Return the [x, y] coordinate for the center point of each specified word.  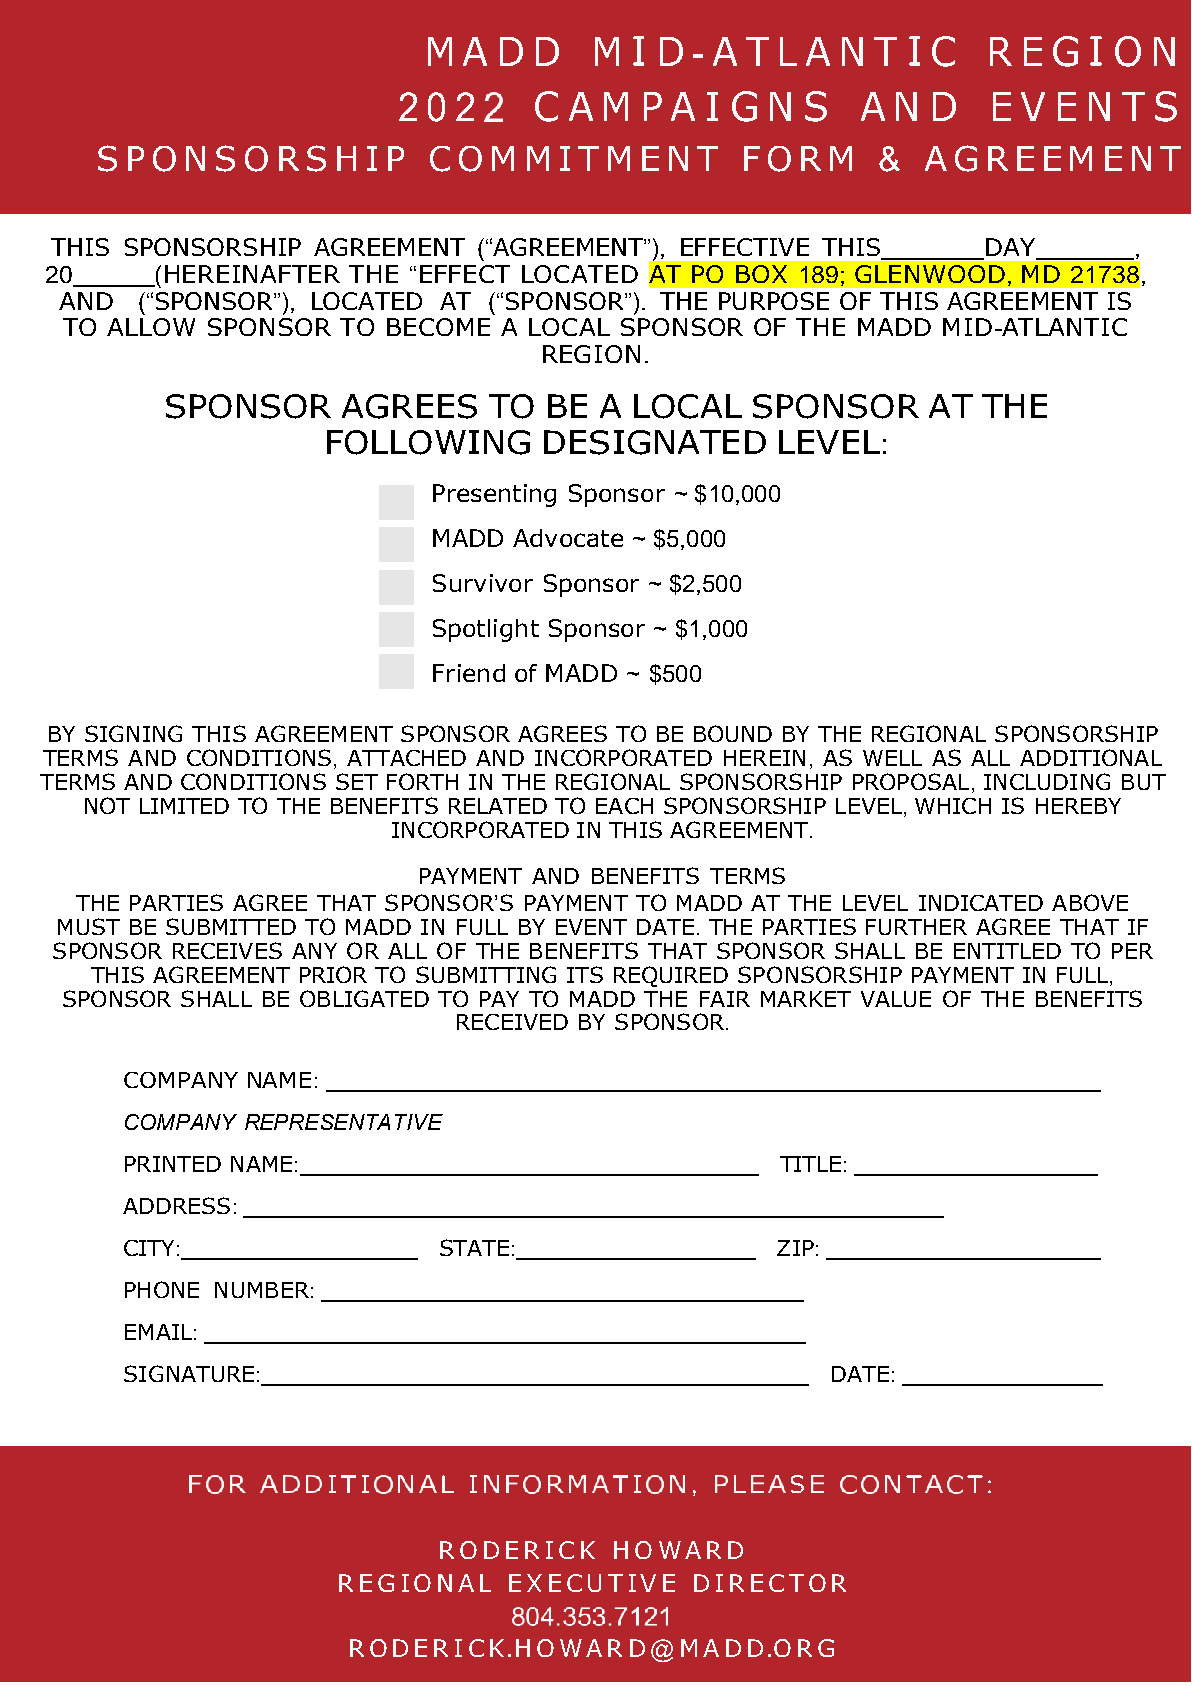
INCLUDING [1047, 781]
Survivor [483, 583]
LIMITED [184, 806]
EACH [624, 806]
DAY [1010, 247]
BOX [761, 274]
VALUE [896, 999]
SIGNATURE [189, 1373]
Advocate [568, 538]
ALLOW [151, 327]
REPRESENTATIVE [344, 1122]
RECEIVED [512, 1022]
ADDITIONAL [1091, 757]
